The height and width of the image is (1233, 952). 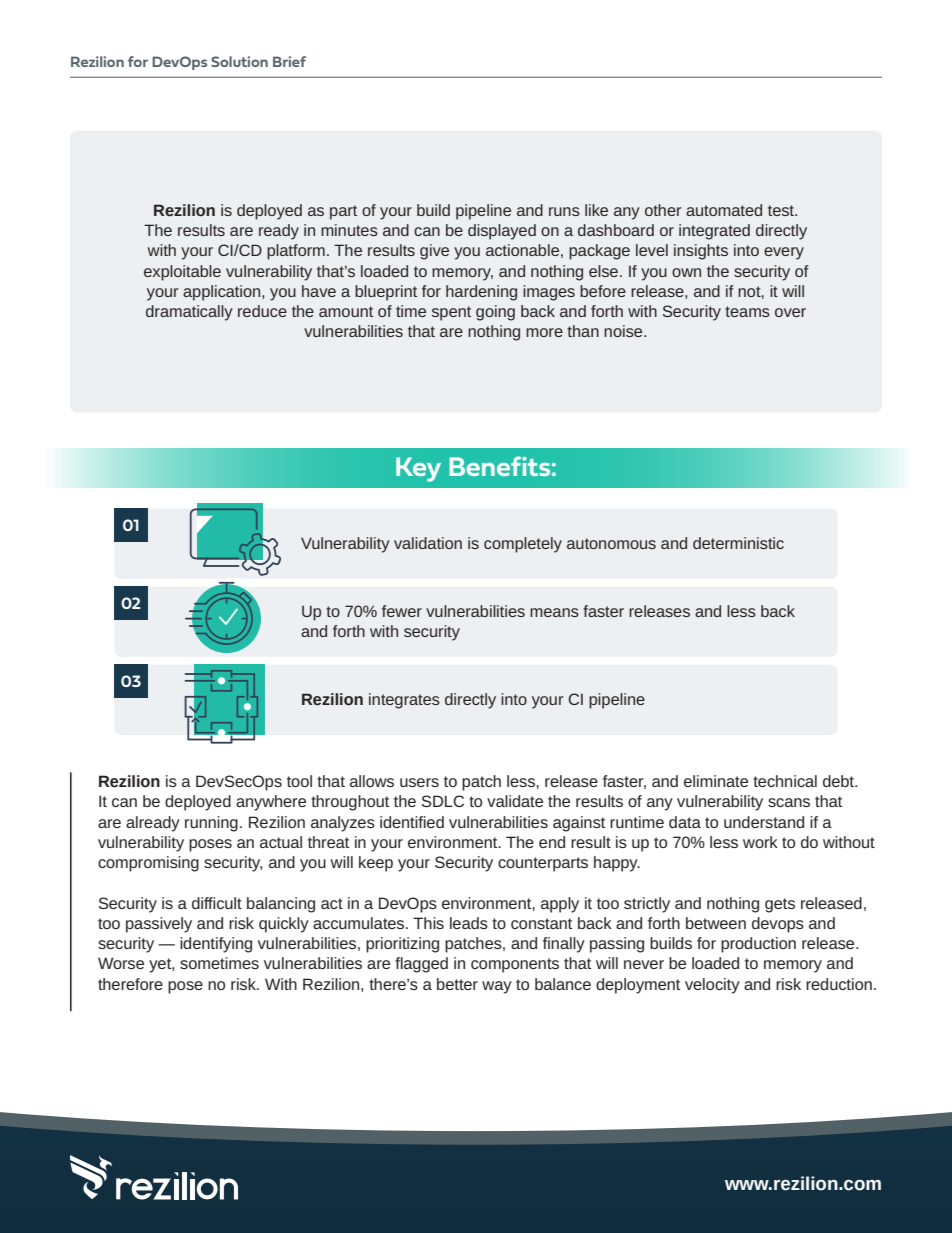 I want to click on Solution, so click(x=239, y=61).
